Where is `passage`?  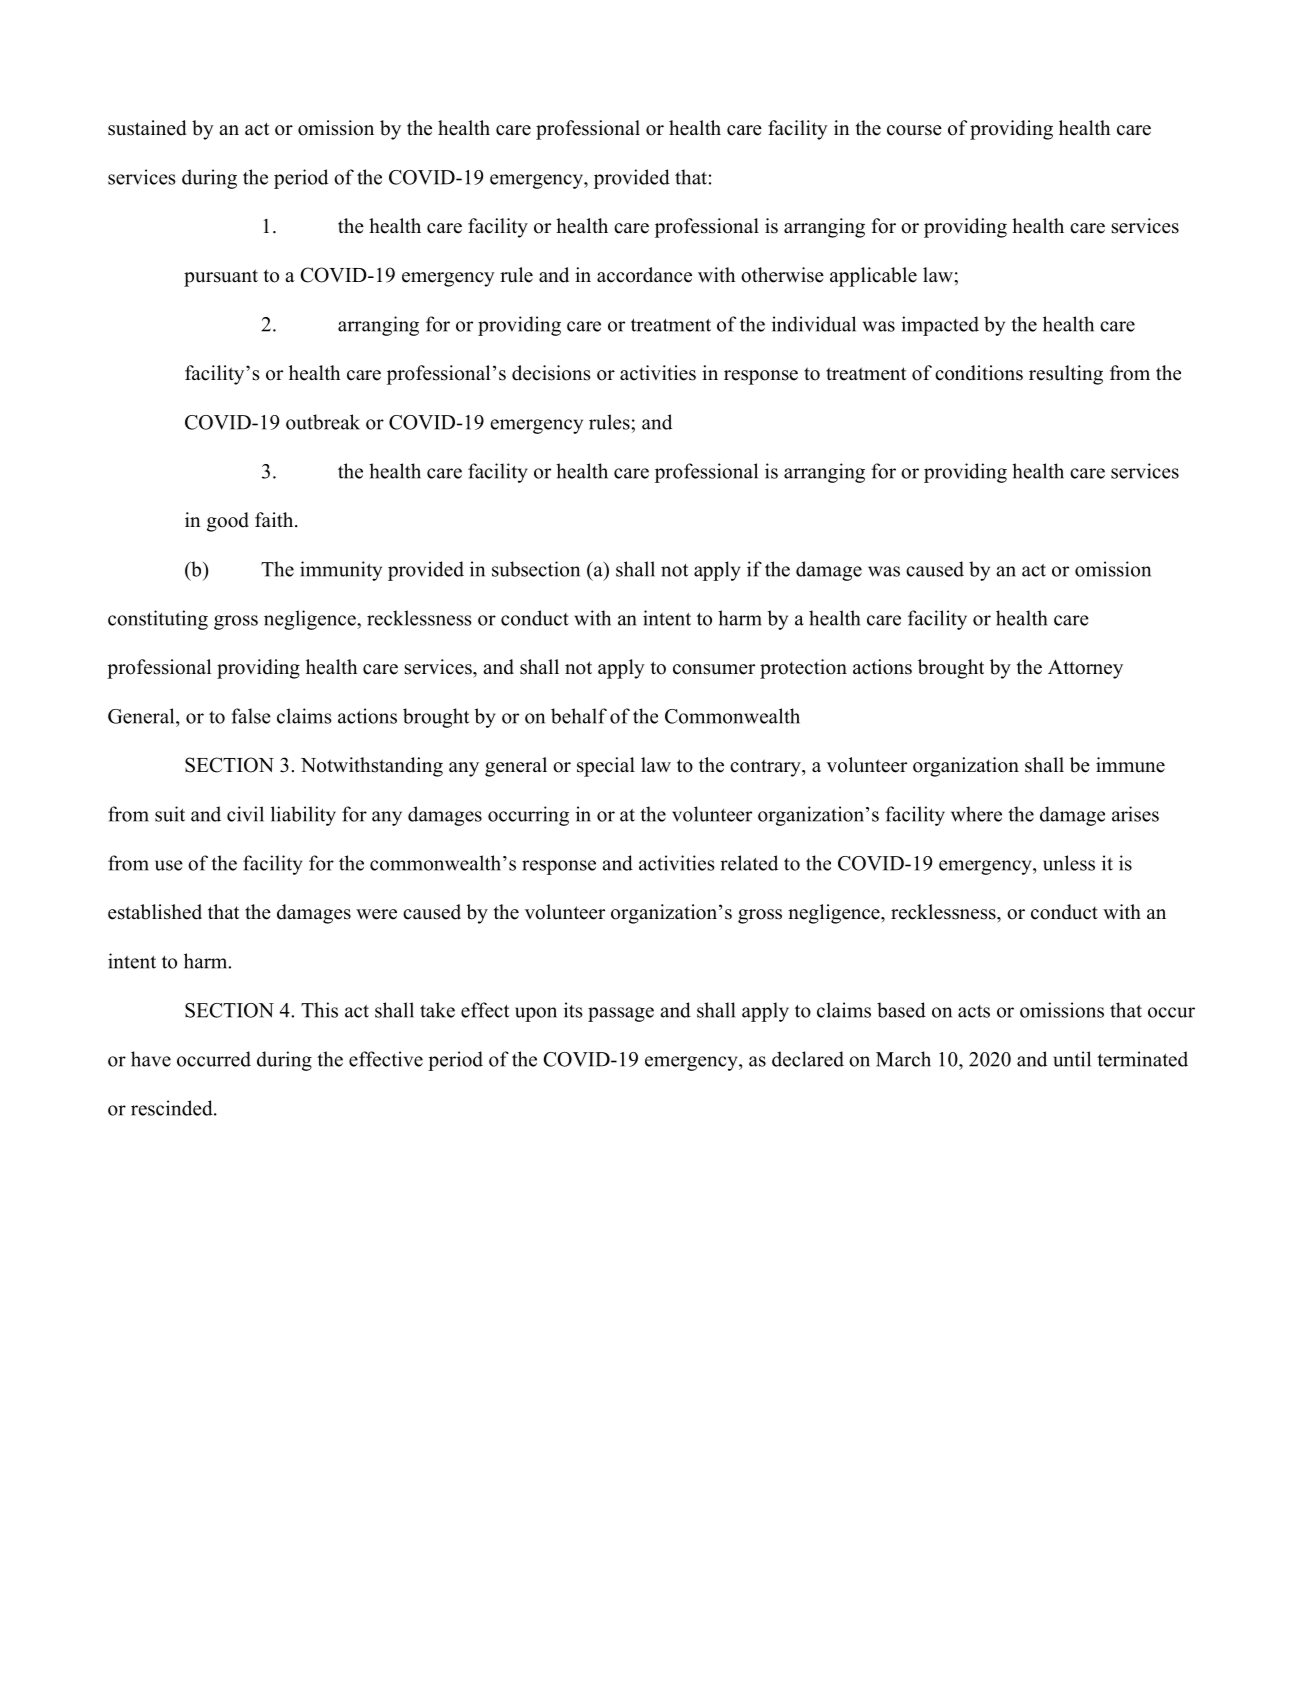 passage is located at coordinates (621, 1014).
